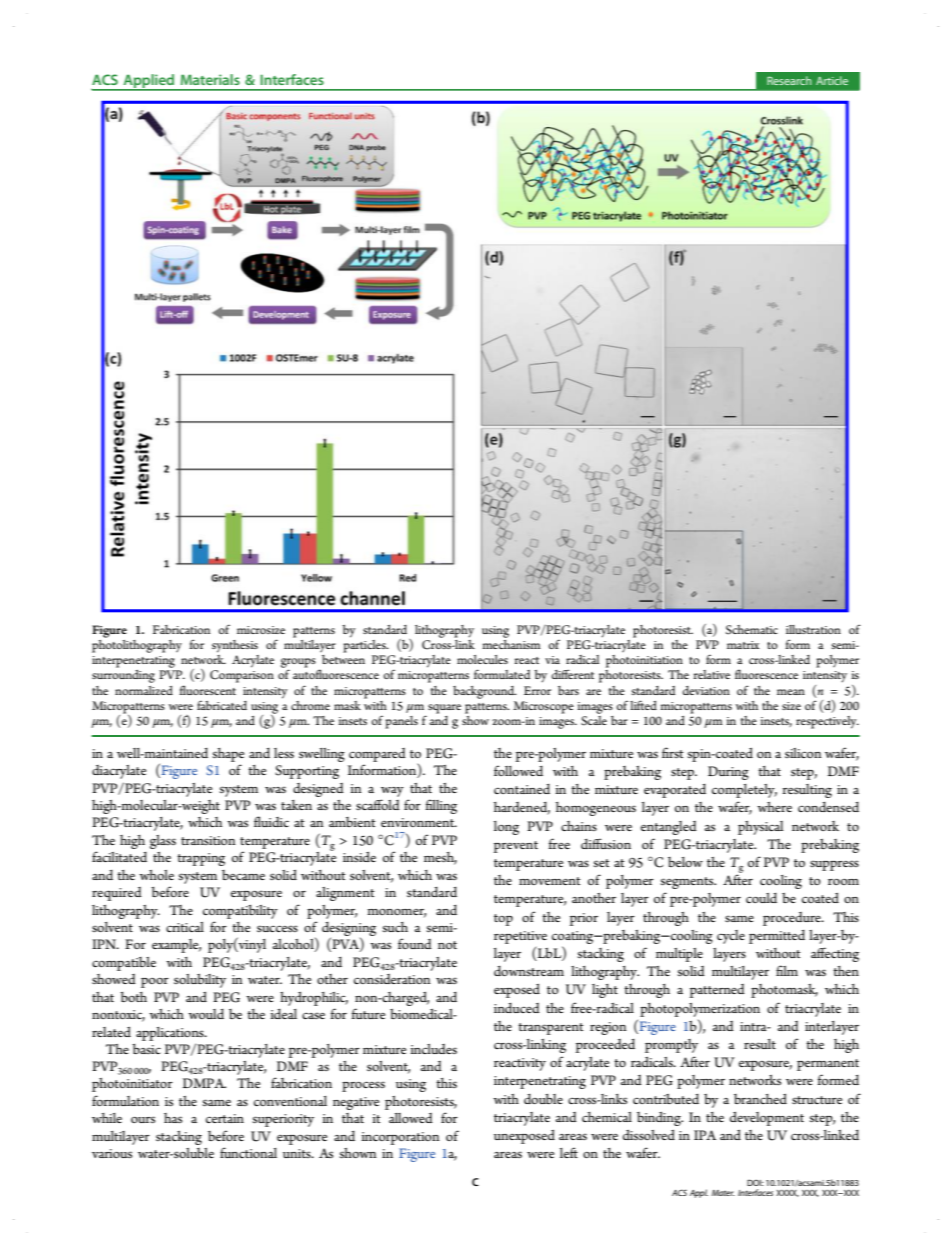  Describe the element at coordinates (248, 1152) in the image. I see `functional` at that location.
